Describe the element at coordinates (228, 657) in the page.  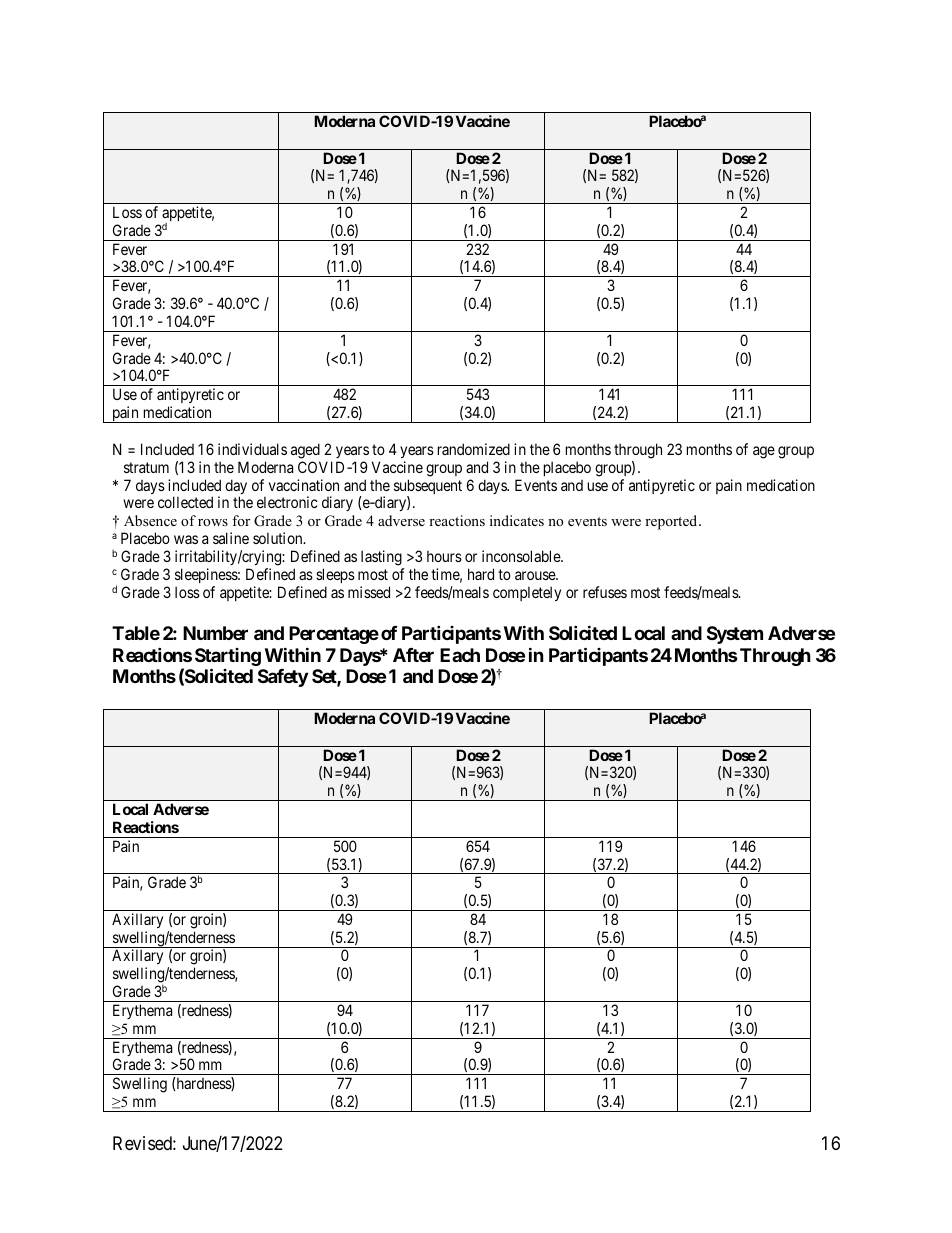
I see `Starting` at that location.
